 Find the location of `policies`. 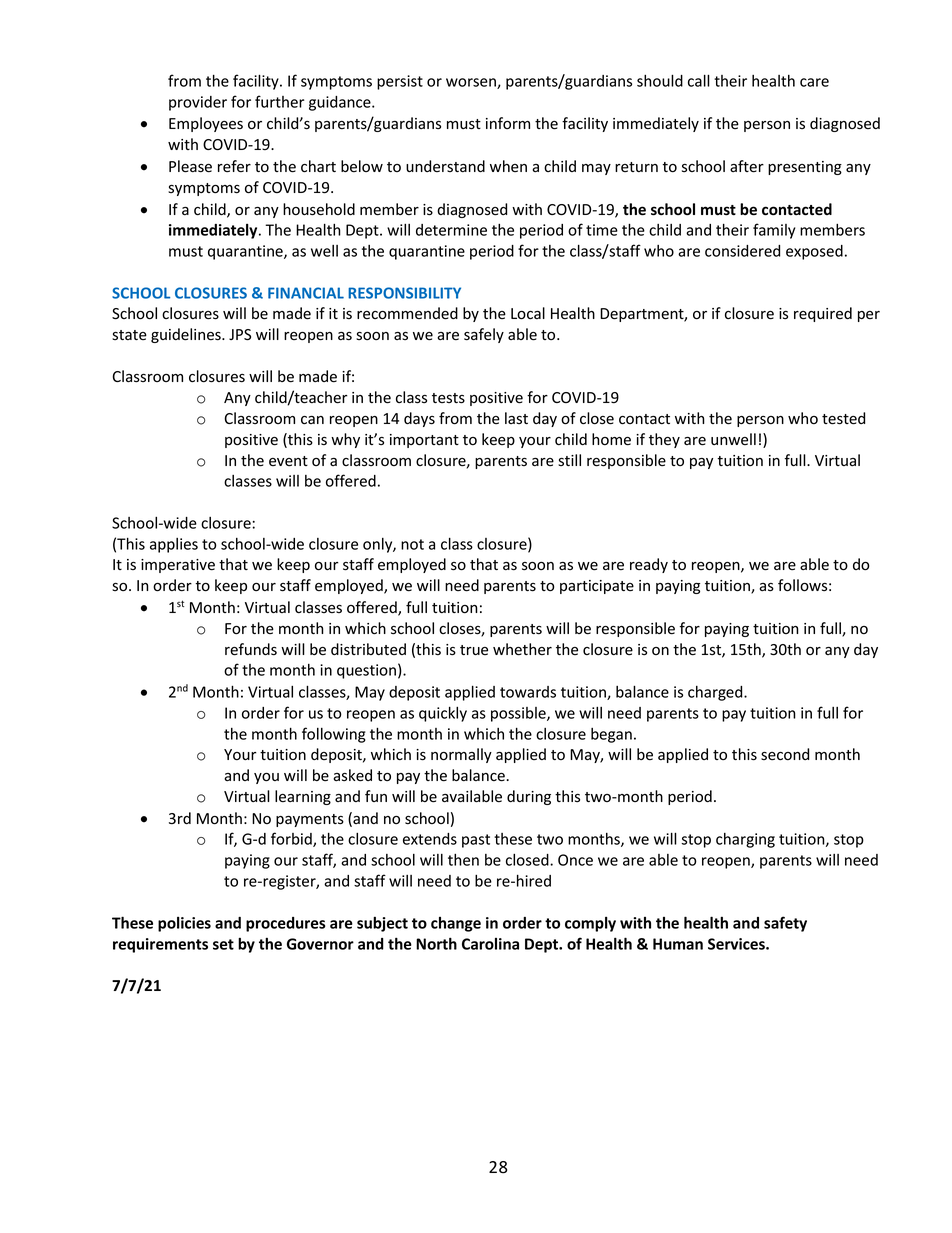

policies is located at coordinates (184, 924).
